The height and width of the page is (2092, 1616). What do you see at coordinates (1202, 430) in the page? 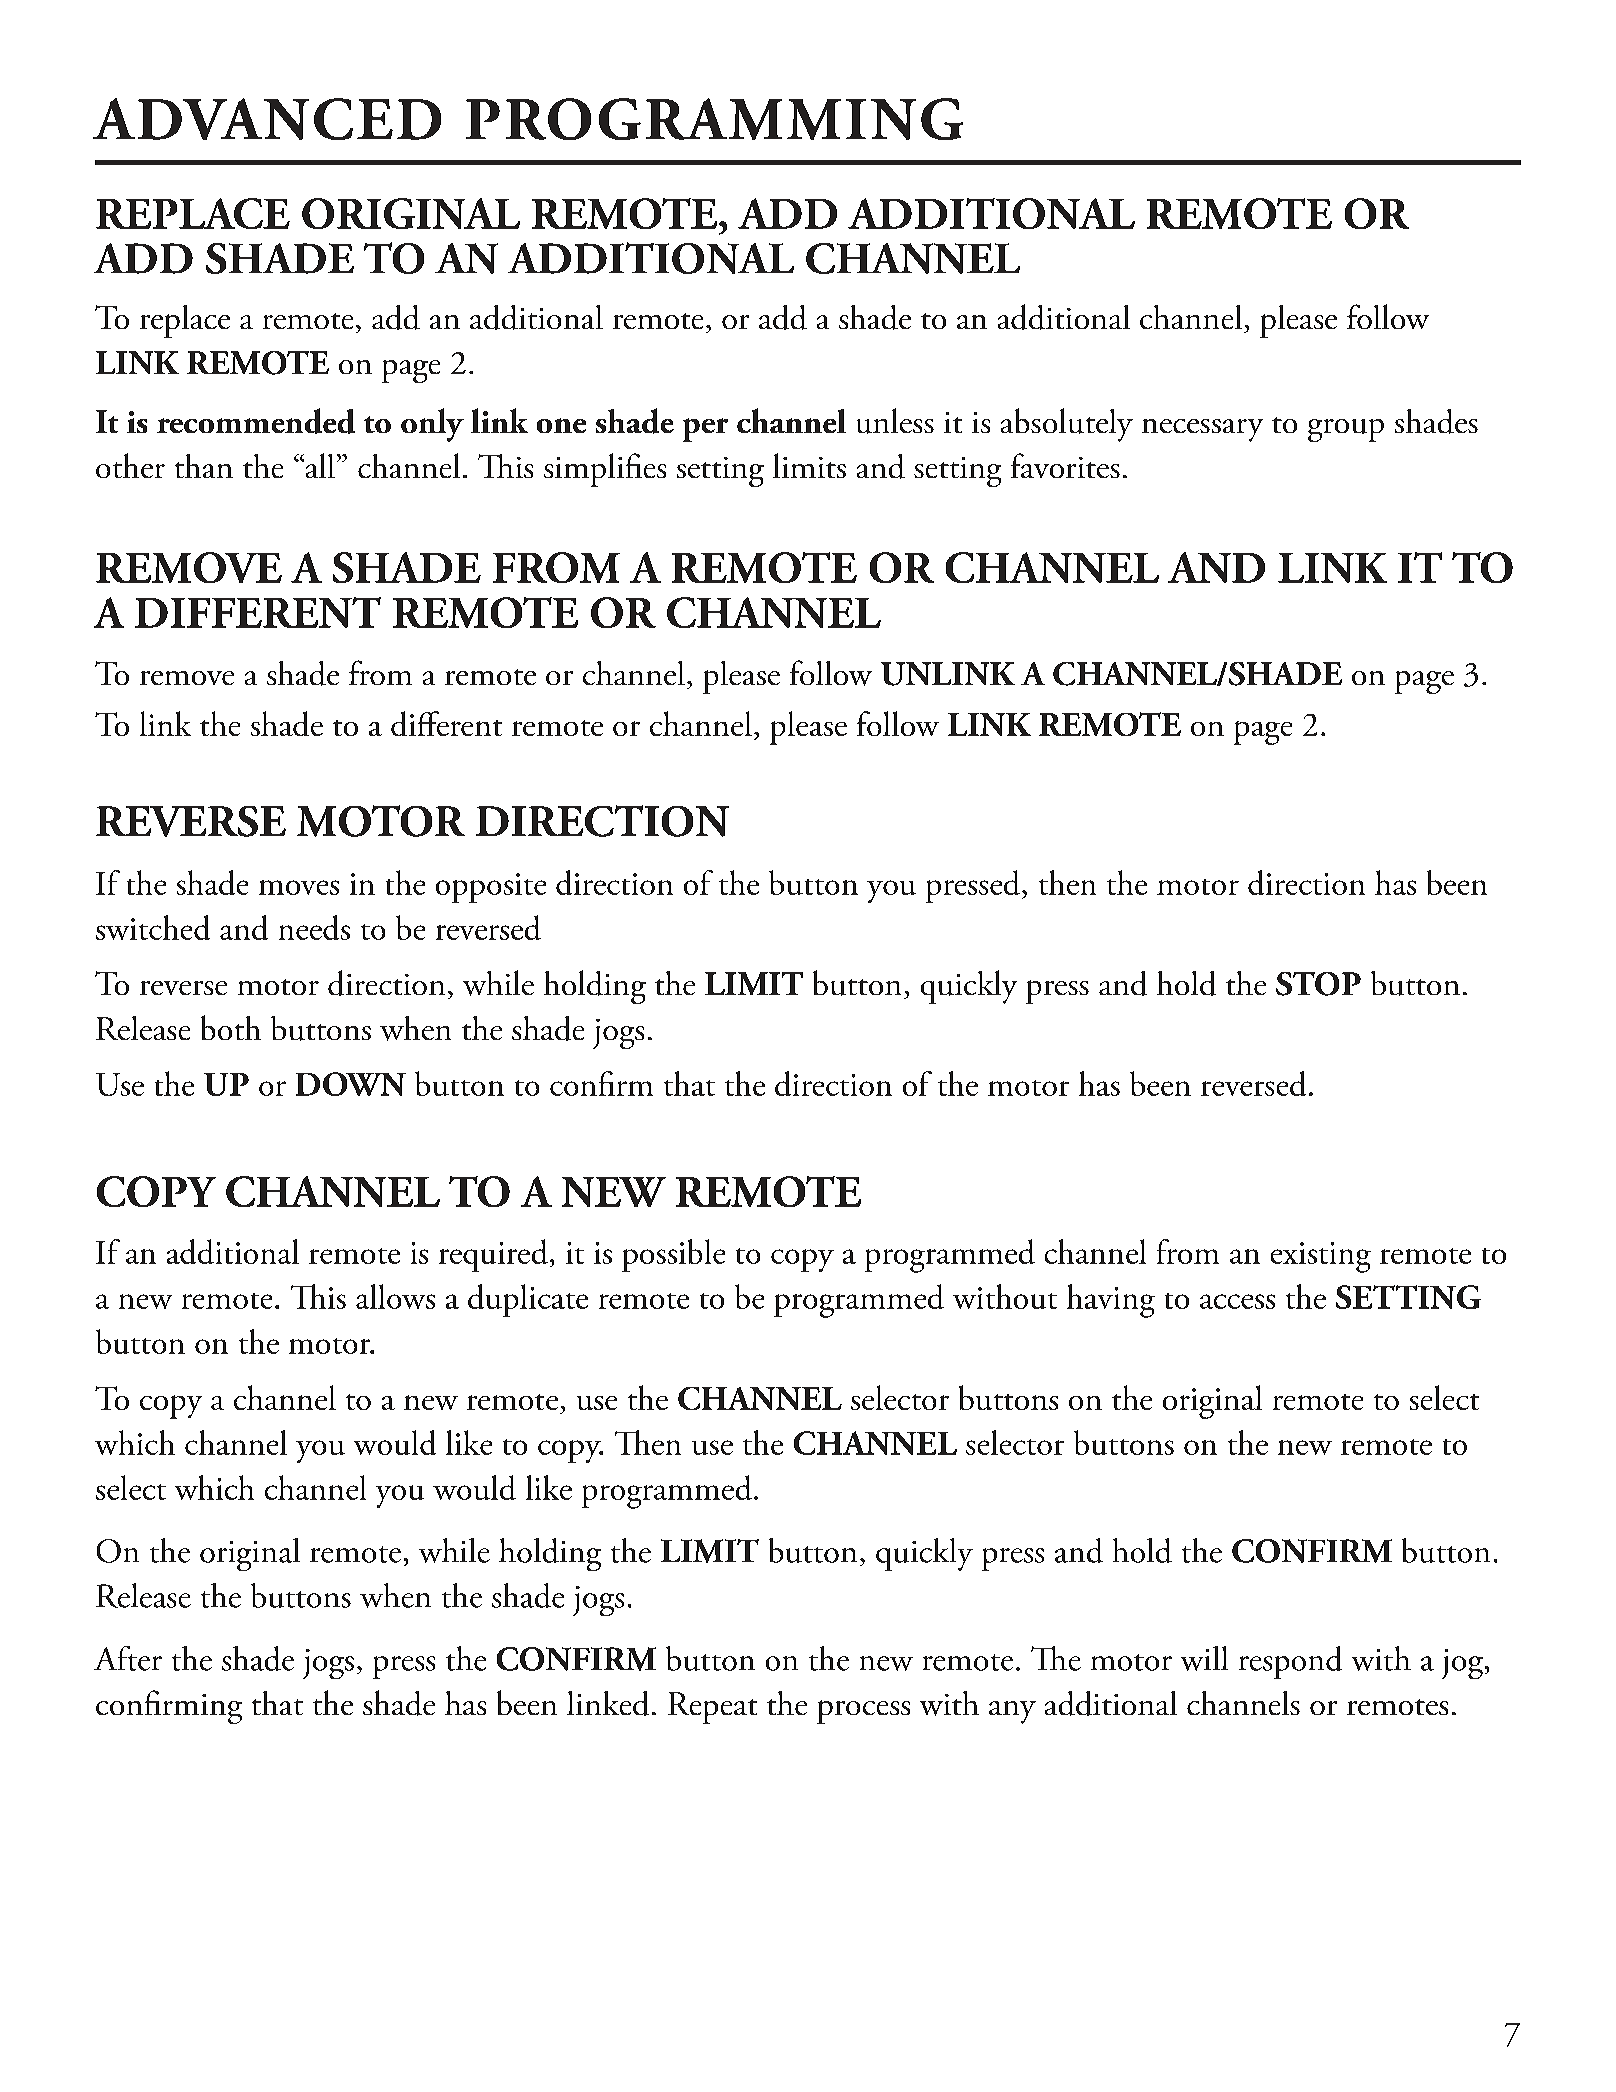
I see `necessary` at bounding box center [1202, 430].
